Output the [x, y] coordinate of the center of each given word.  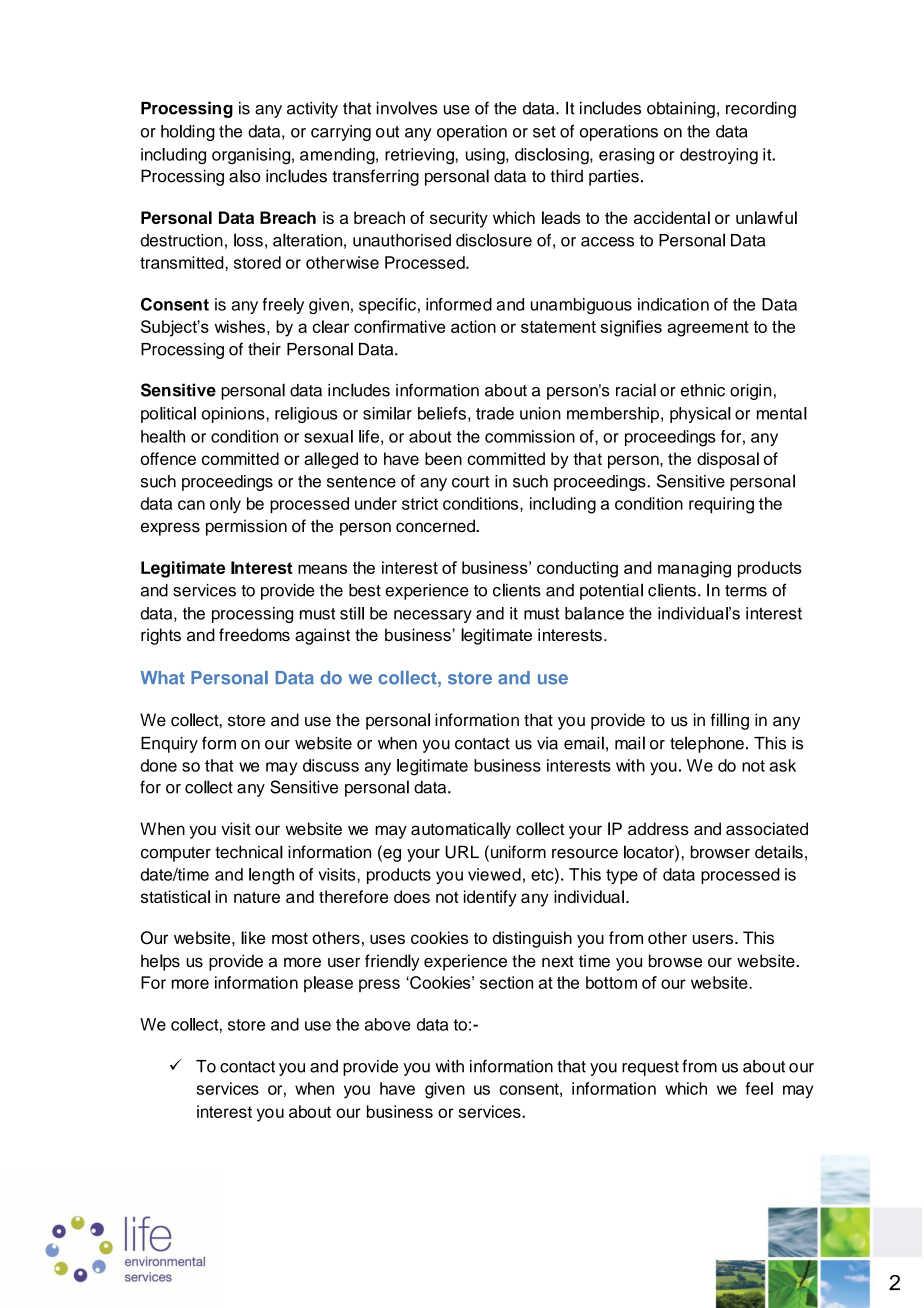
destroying [719, 156]
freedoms [254, 635]
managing [694, 569]
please [328, 984]
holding [188, 133]
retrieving [420, 156]
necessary [433, 616]
